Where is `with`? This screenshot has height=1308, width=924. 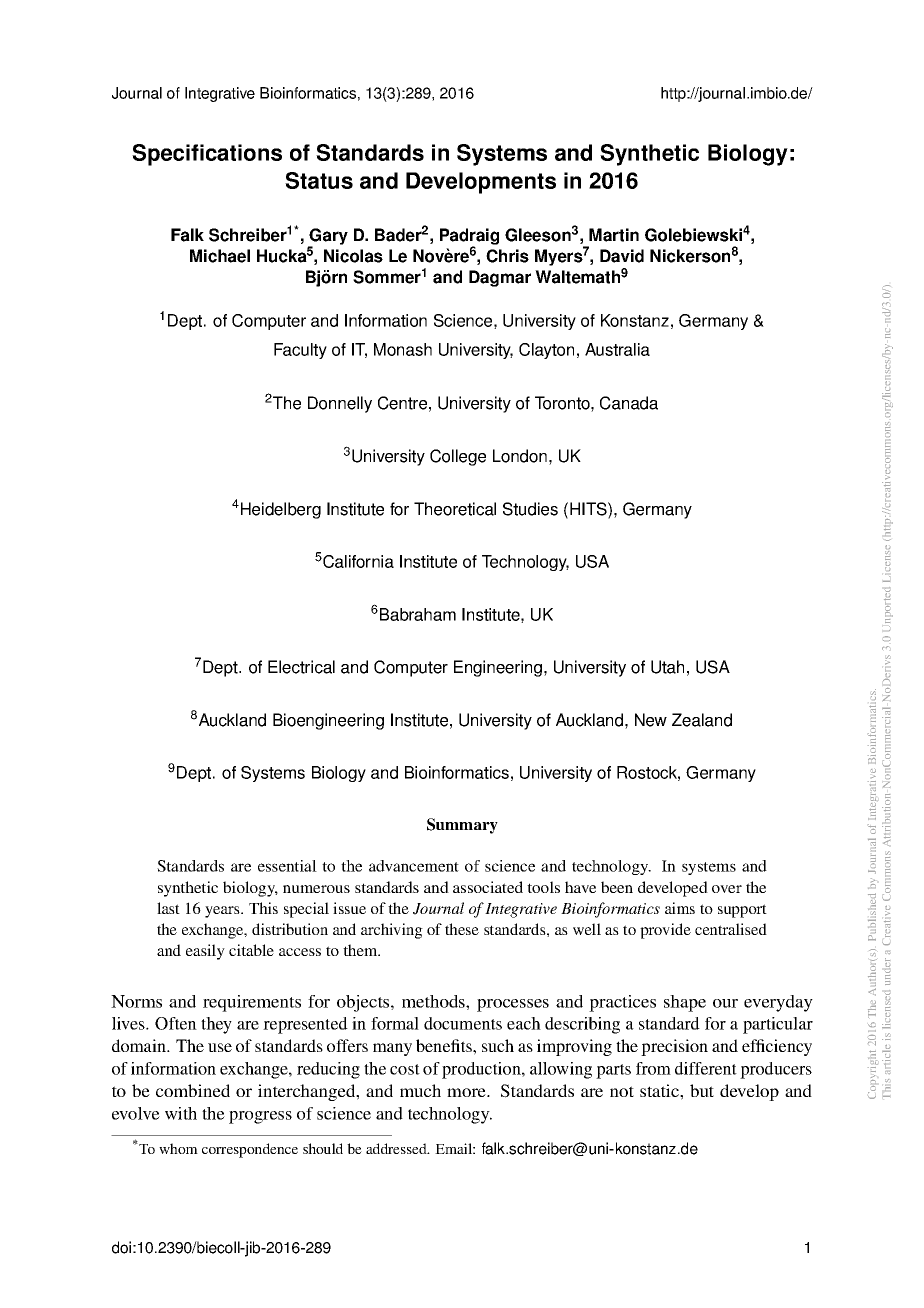 with is located at coordinates (181, 1113).
